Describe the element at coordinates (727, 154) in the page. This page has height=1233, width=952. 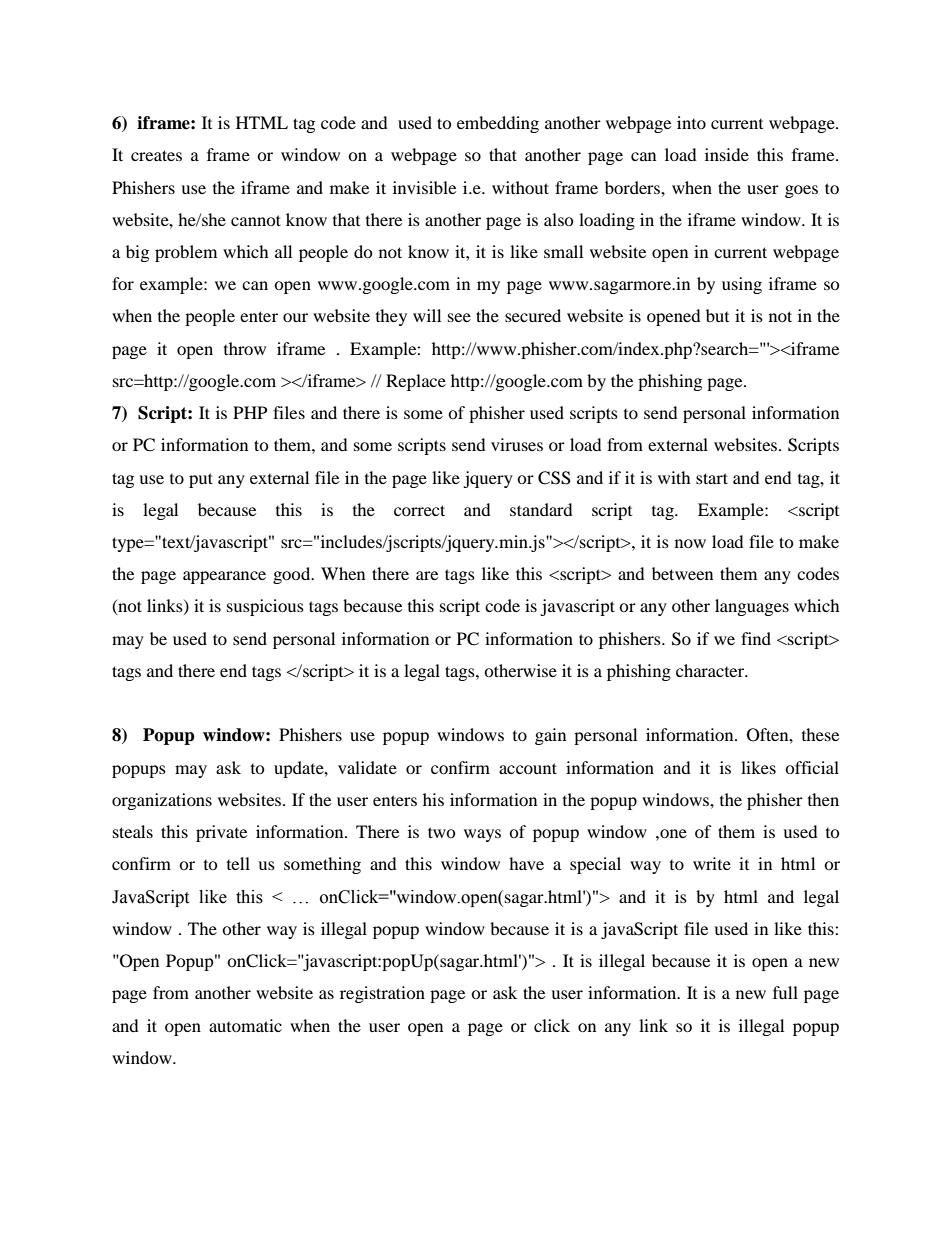
I see `inside` at that location.
